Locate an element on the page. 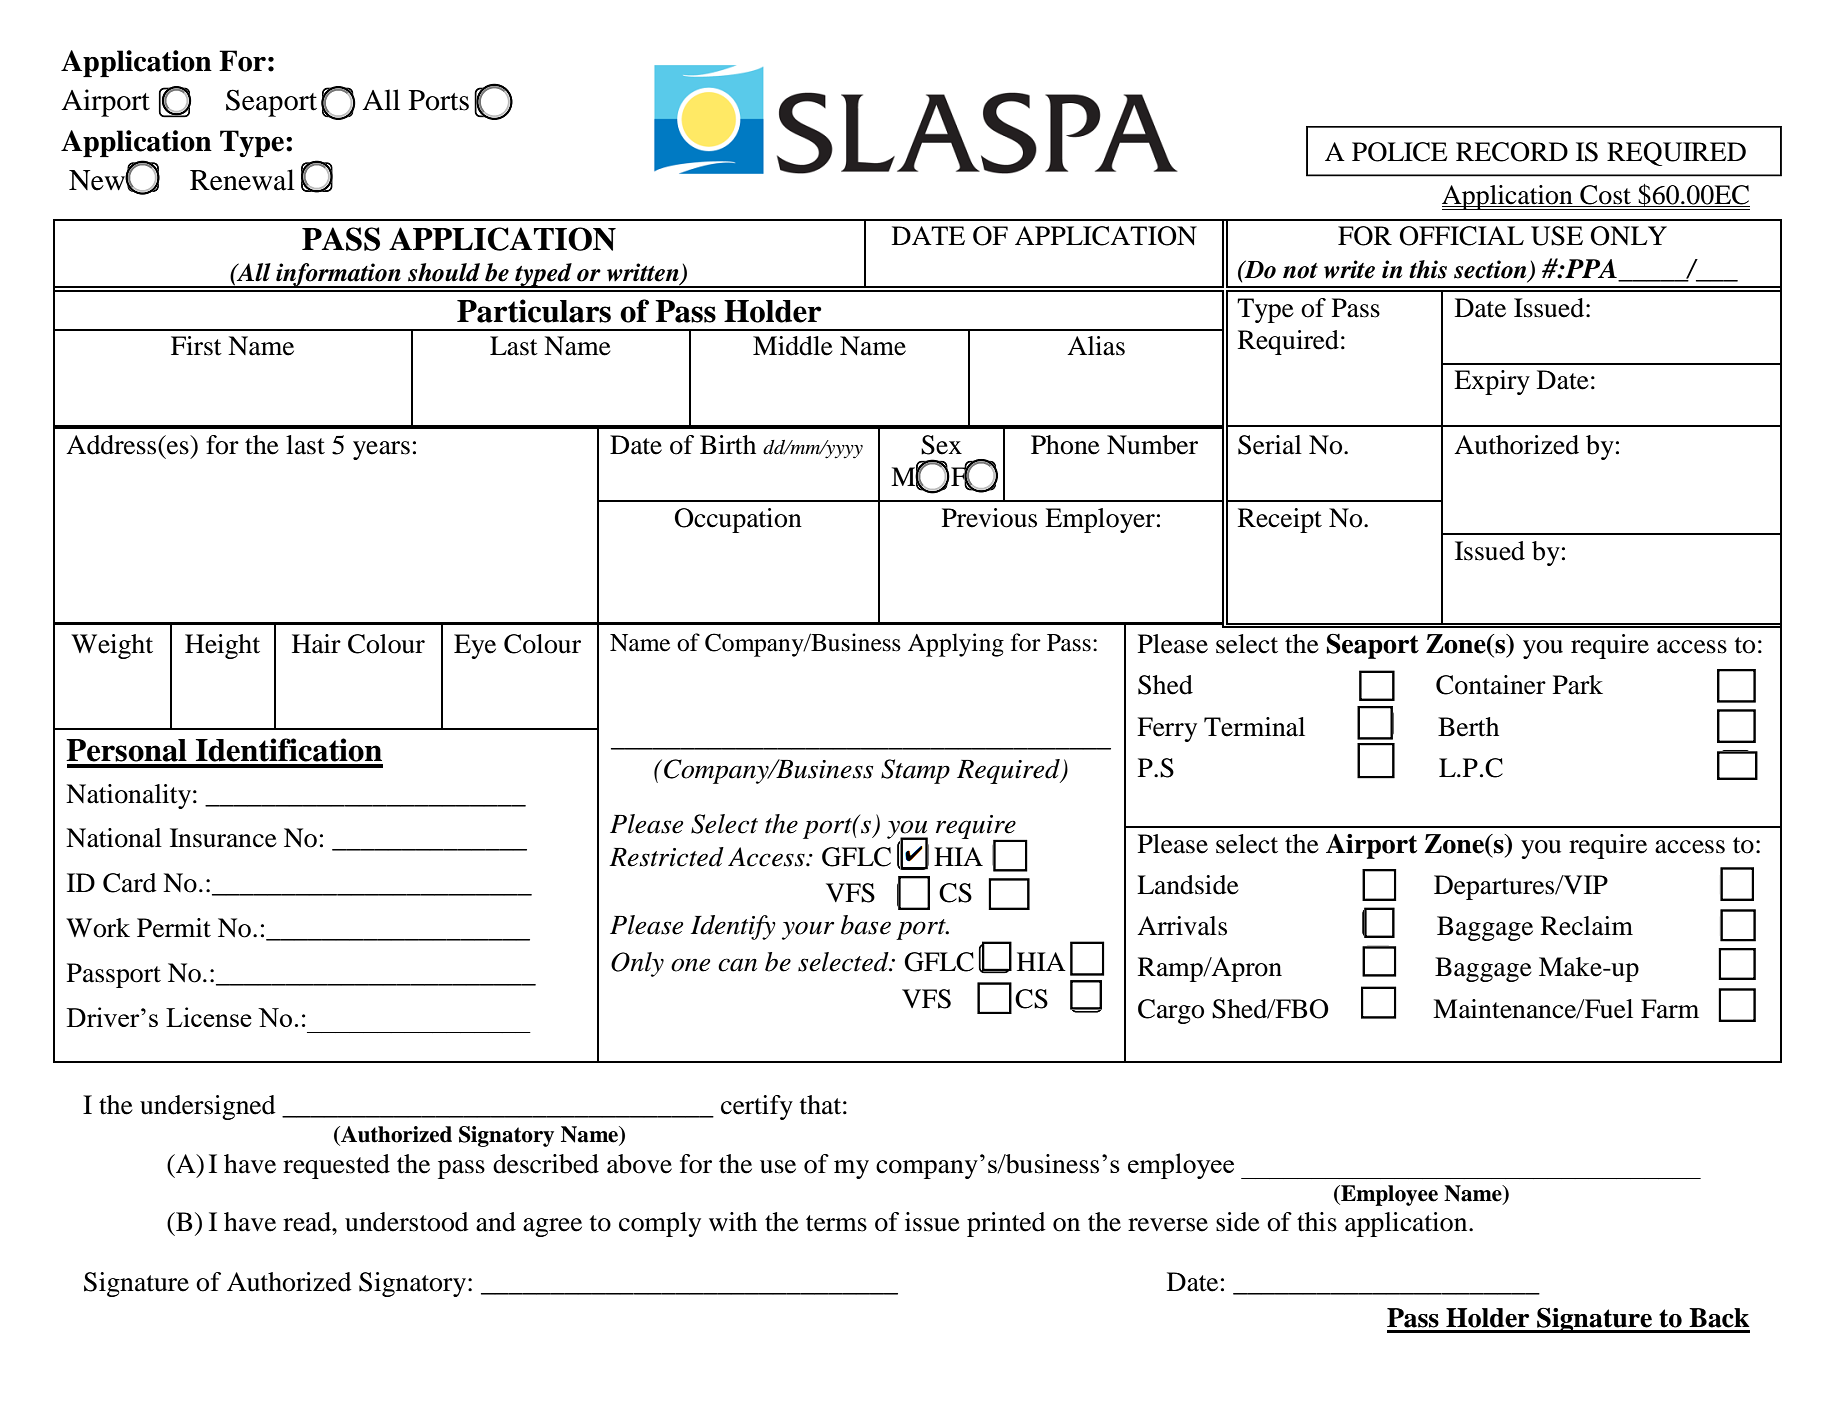  requested is located at coordinates (336, 1166).
